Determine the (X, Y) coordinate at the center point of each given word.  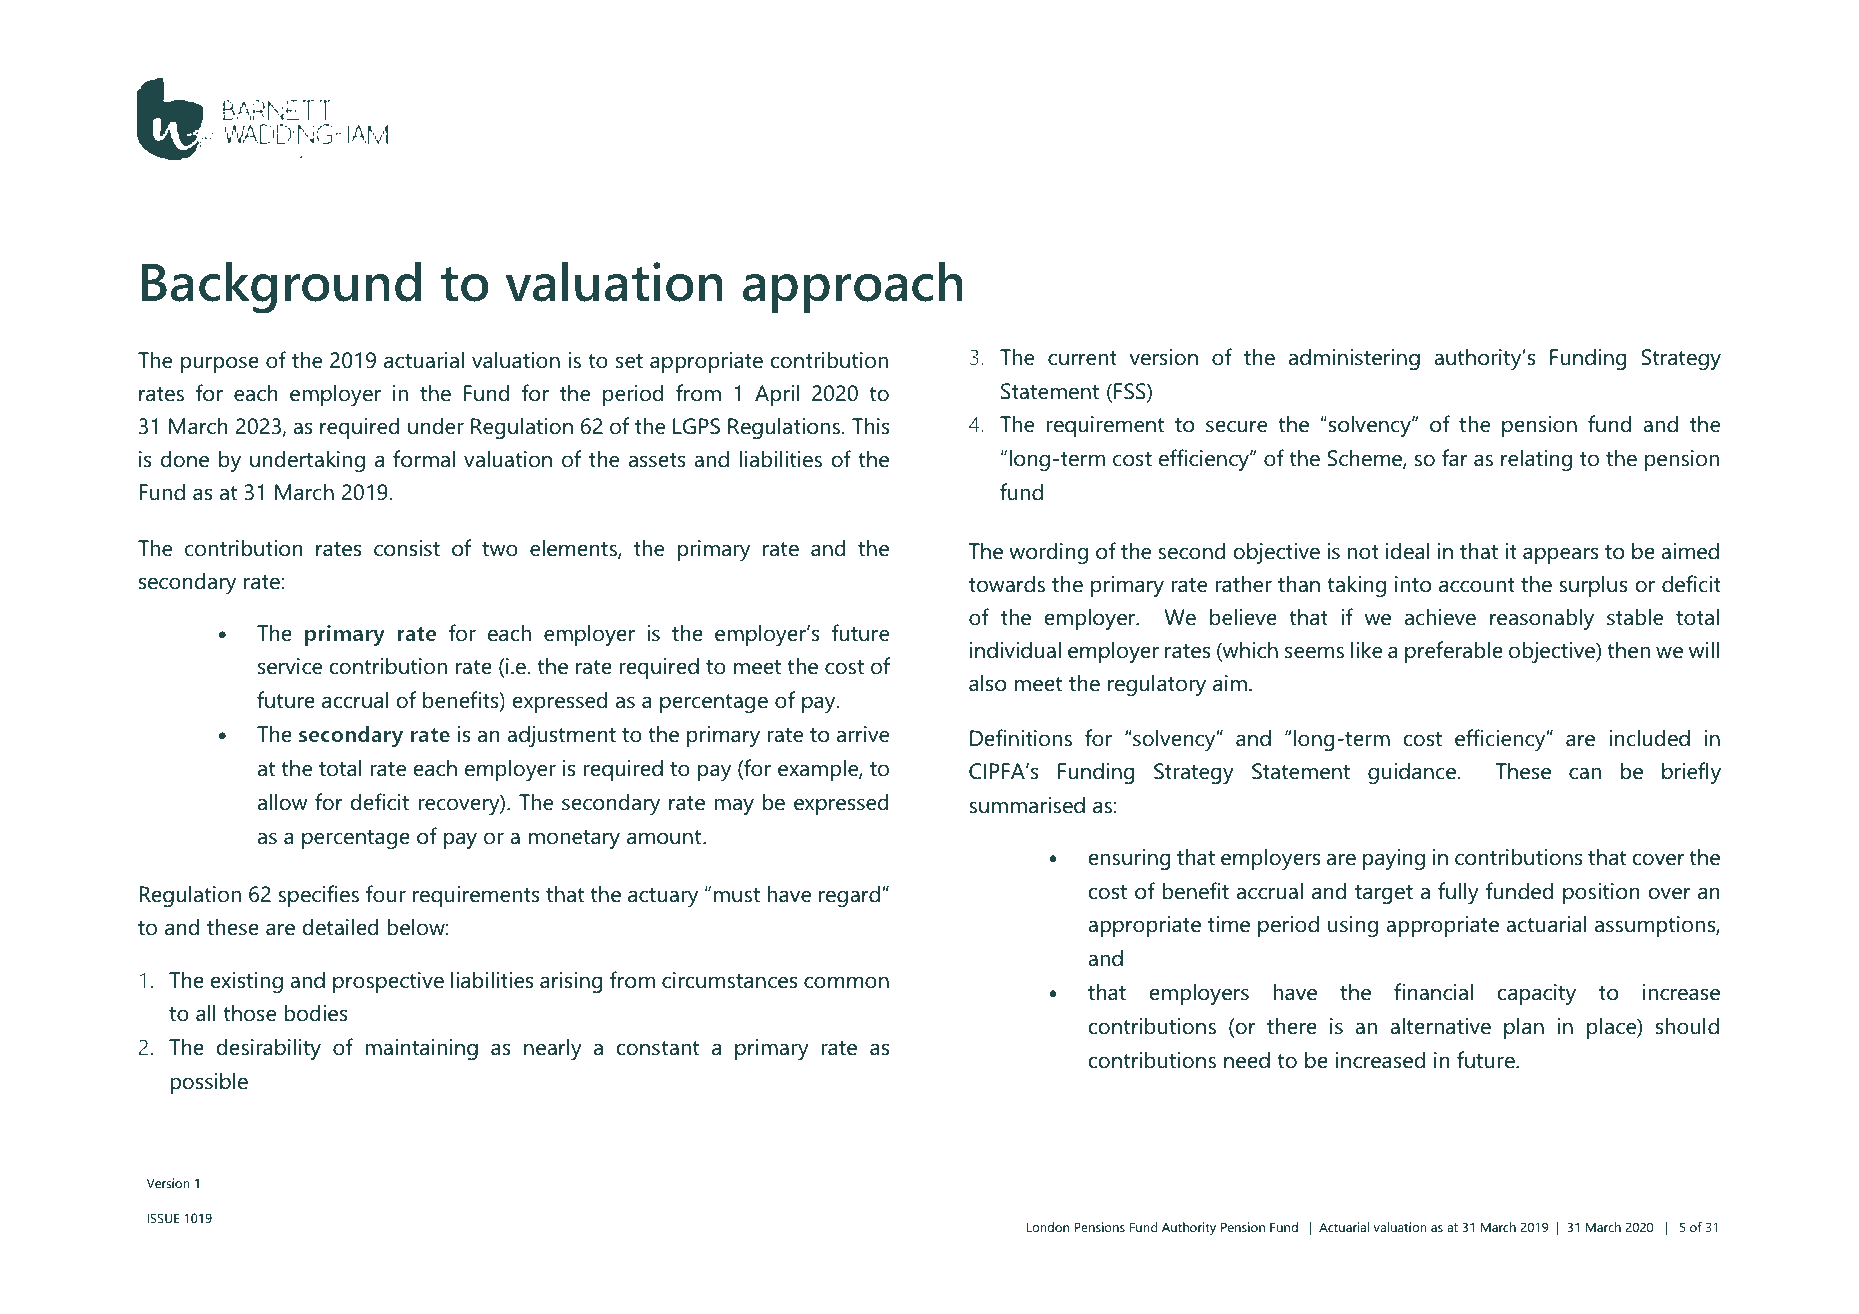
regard (849, 896)
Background (281, 288)
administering (1354, 359)
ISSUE (163, 1218)
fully (1458, 893)
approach (853, 287)
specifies (318, 896)
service (290, 666)
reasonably (1542, 619)
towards (1007, 584)
